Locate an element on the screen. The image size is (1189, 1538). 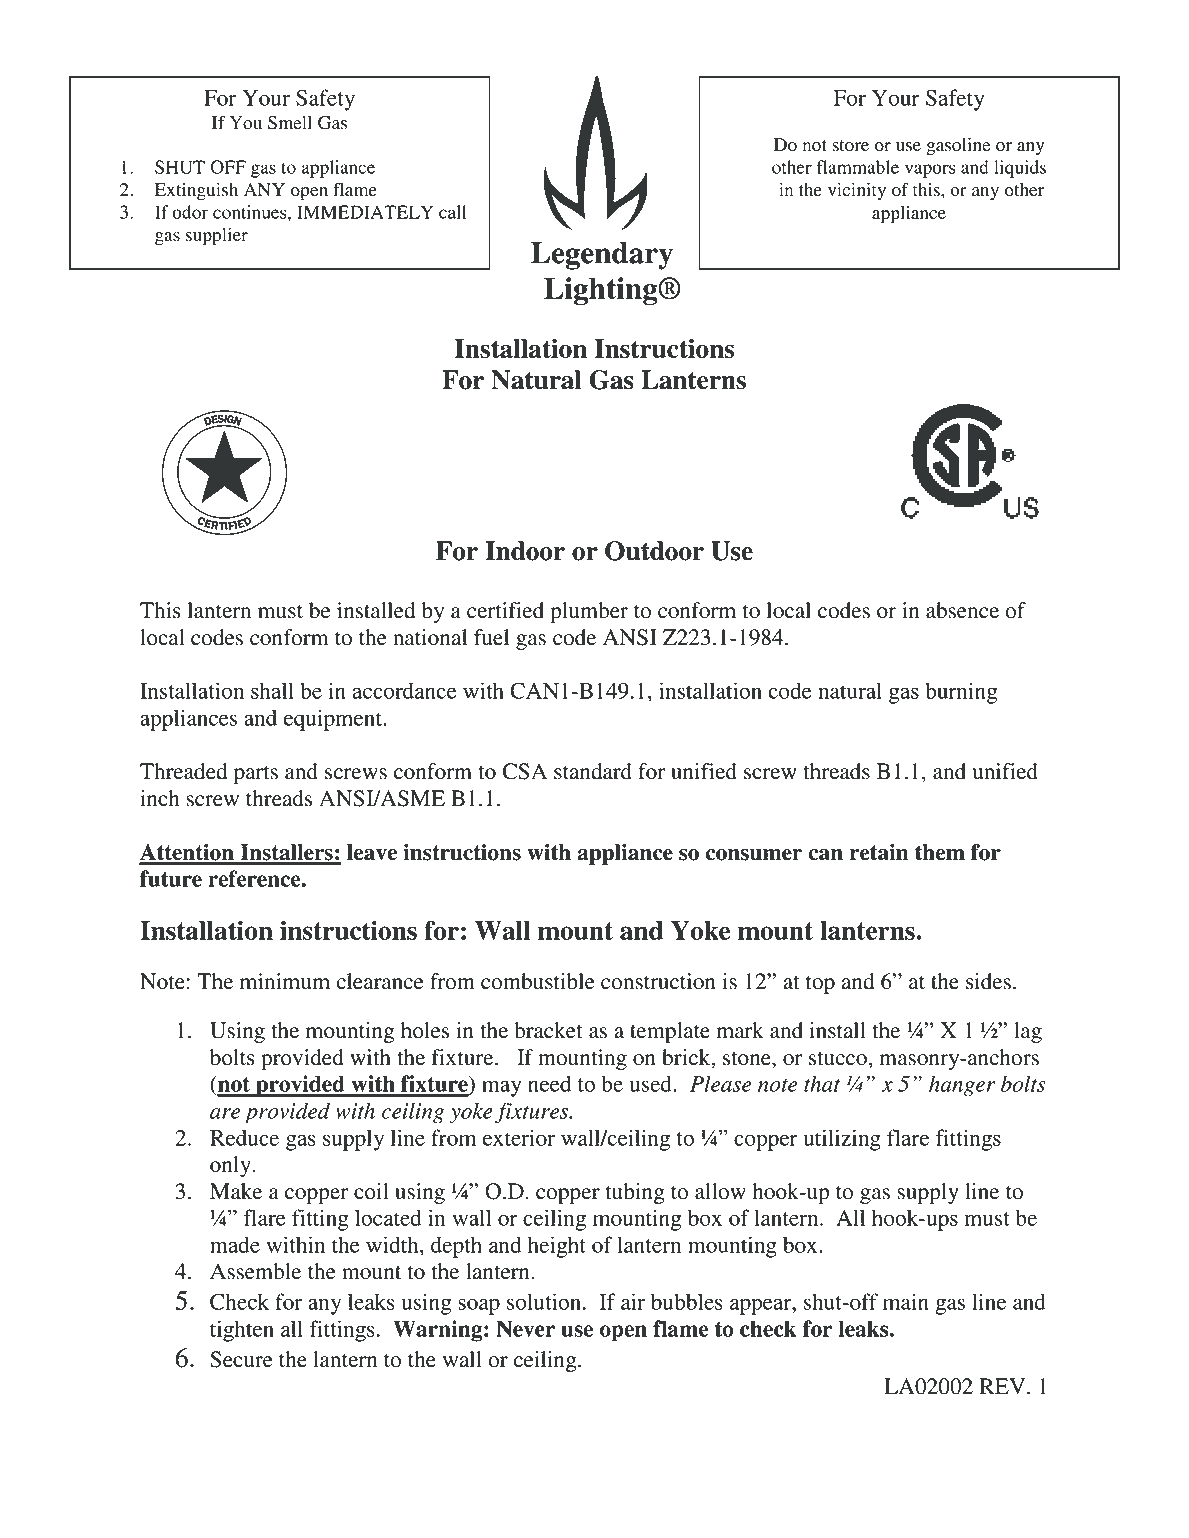
Indoor is located at coordinates (525, 551).
